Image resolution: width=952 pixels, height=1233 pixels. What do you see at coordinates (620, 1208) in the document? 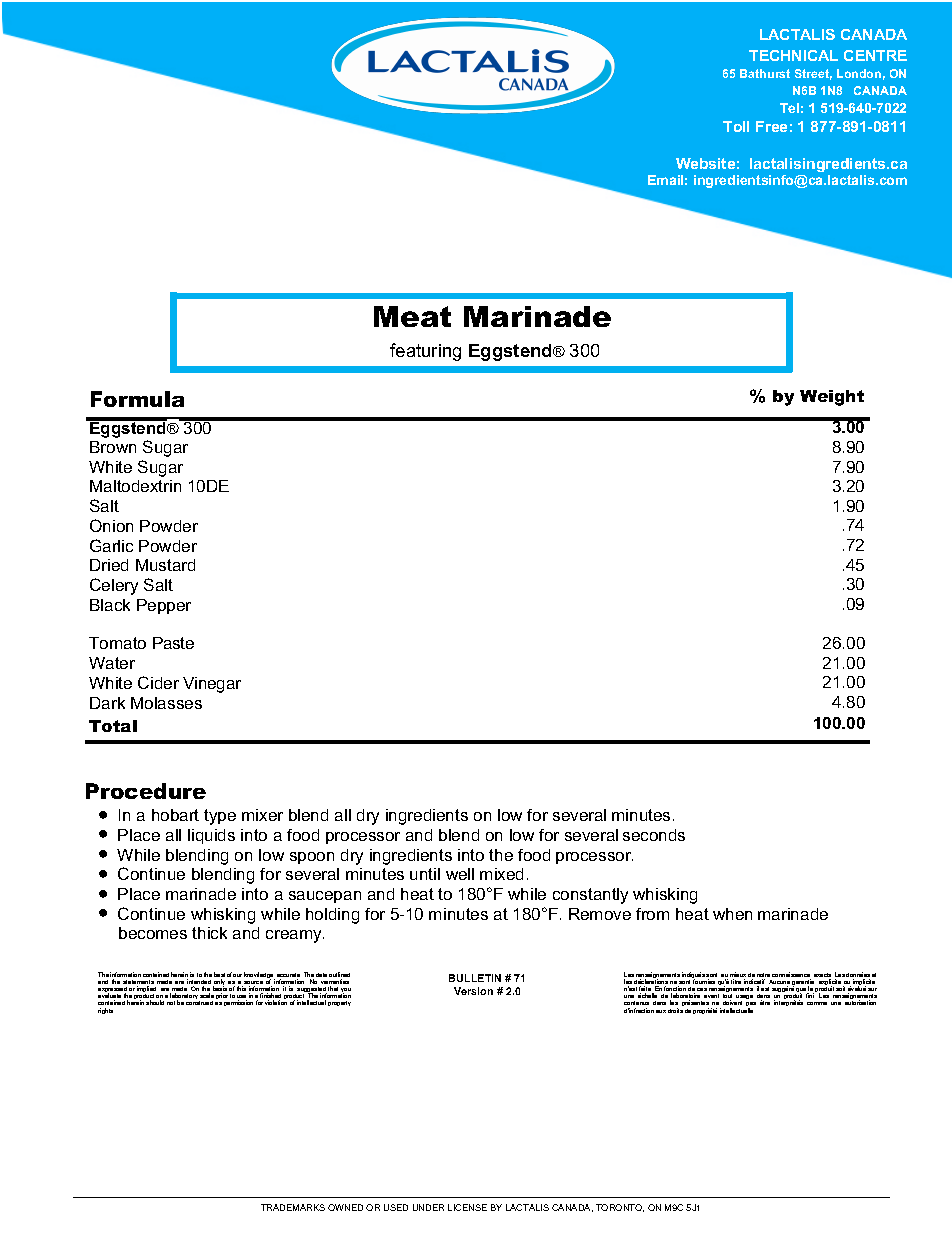
I see `TORONTO` at bounding box center [620, 1208].
